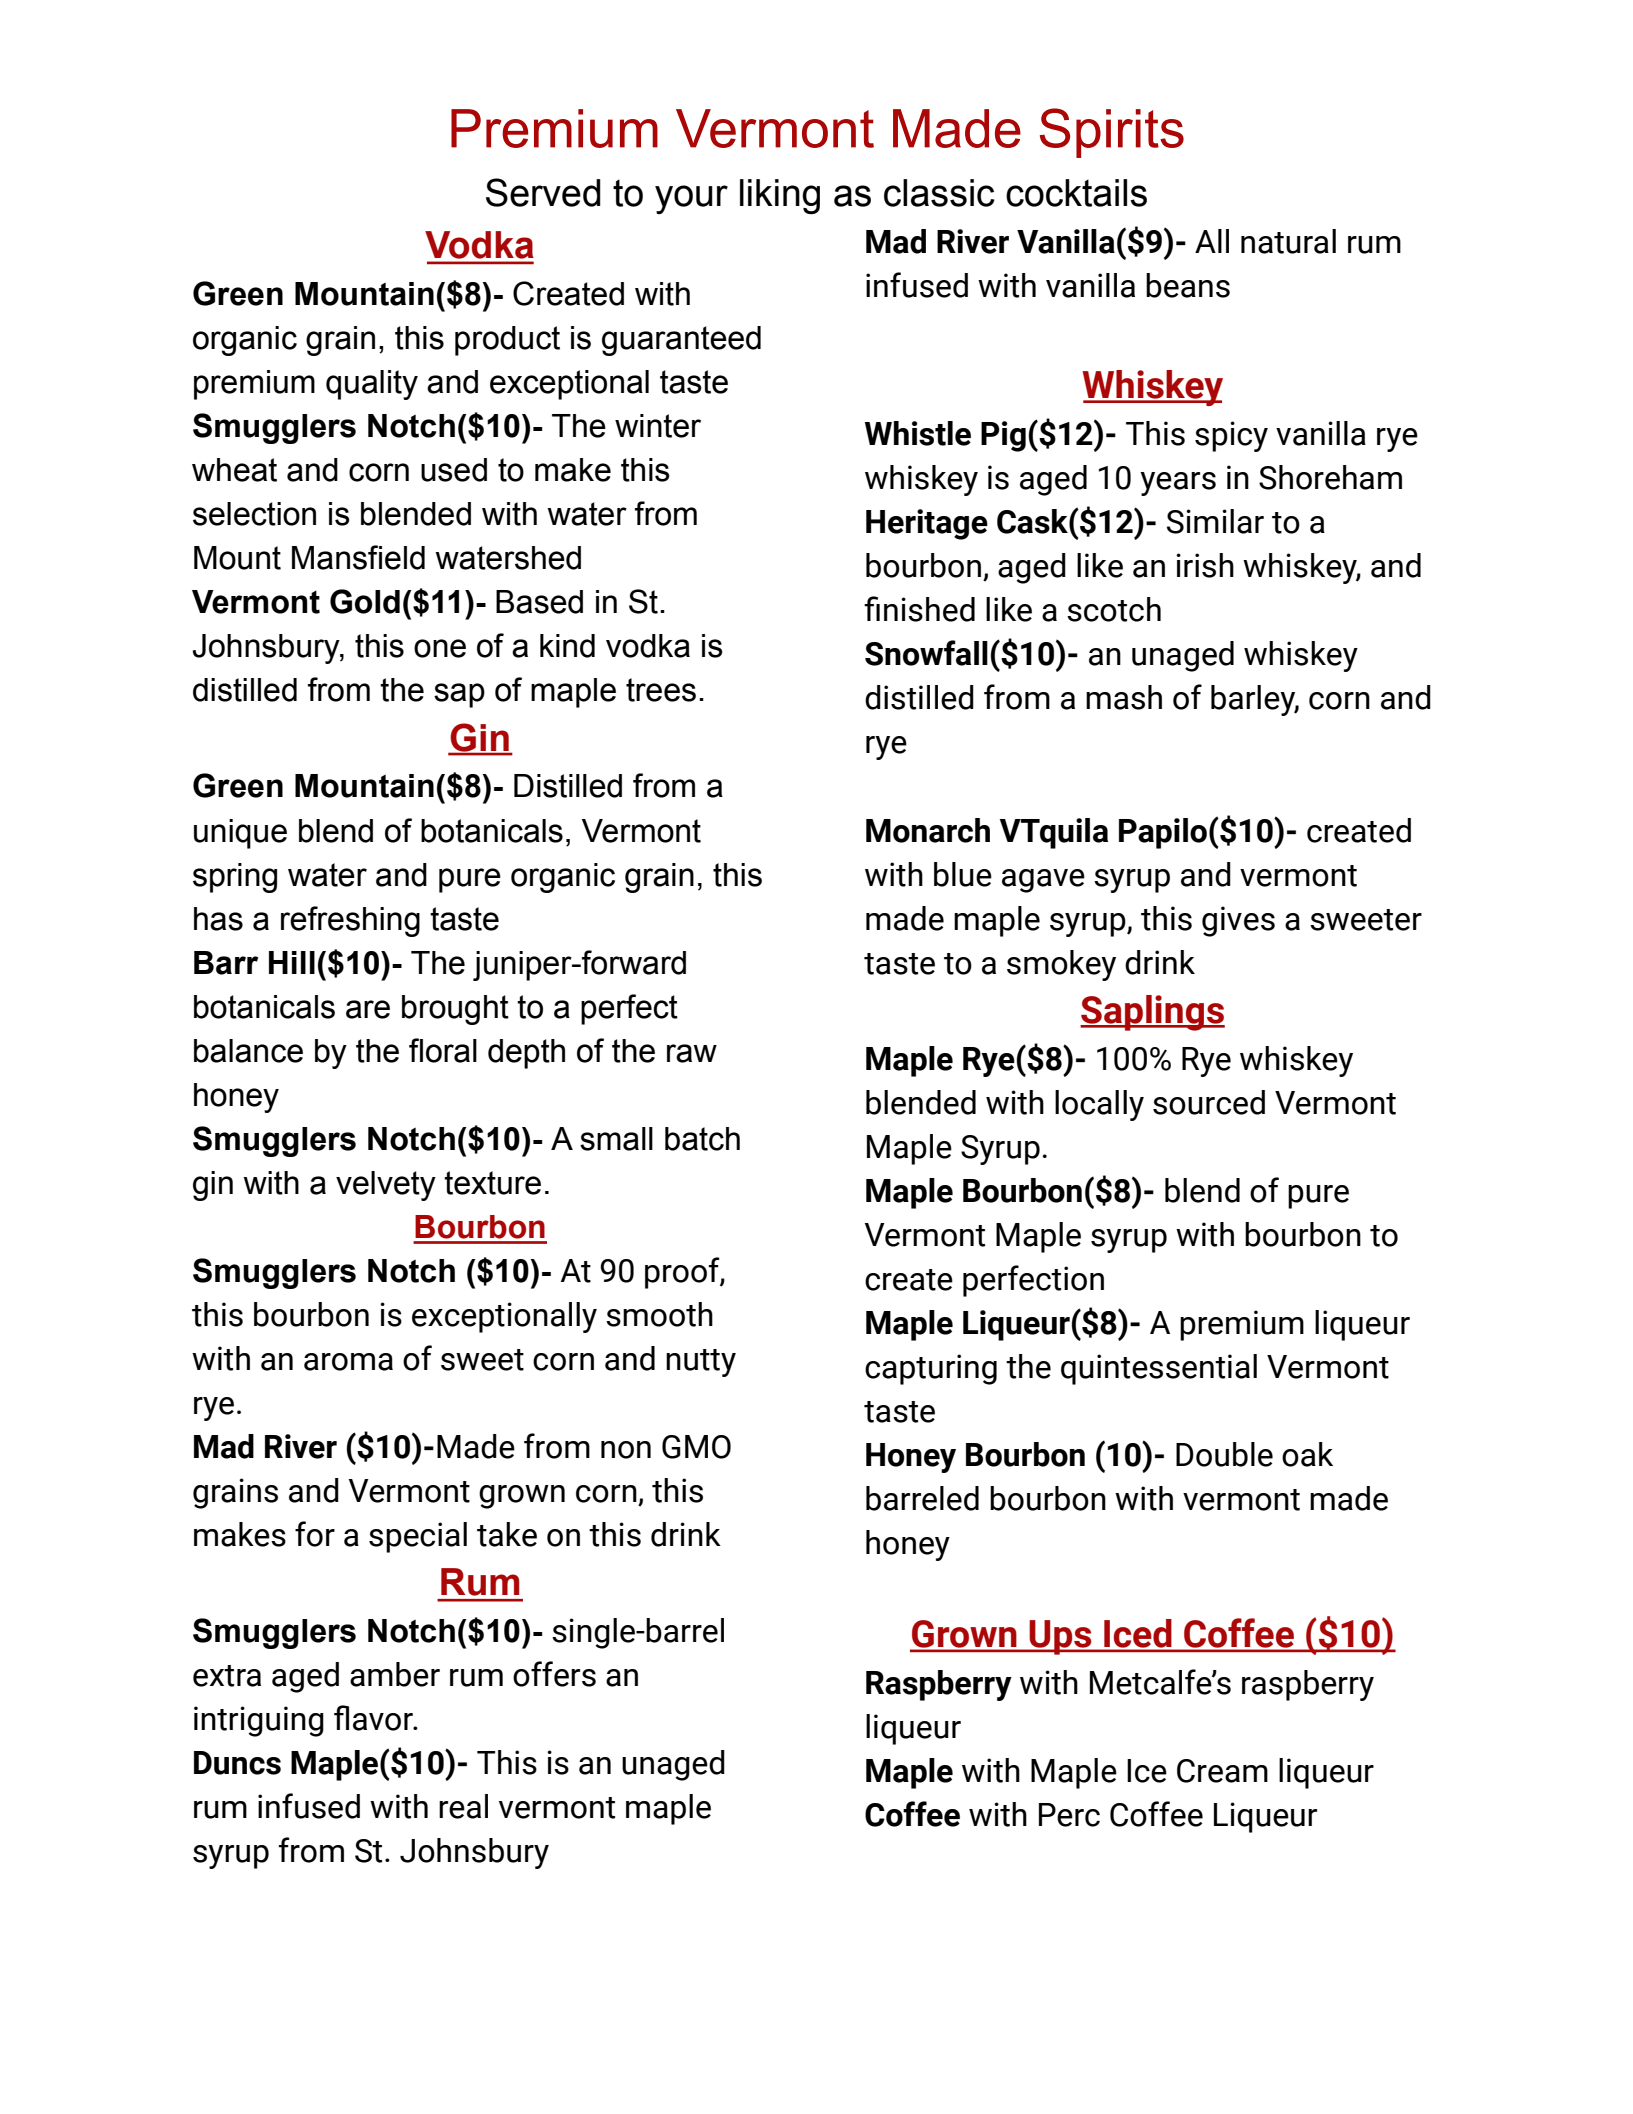 This document has width=1633, height=2114. I want to click on Served, so click(543, 192).
